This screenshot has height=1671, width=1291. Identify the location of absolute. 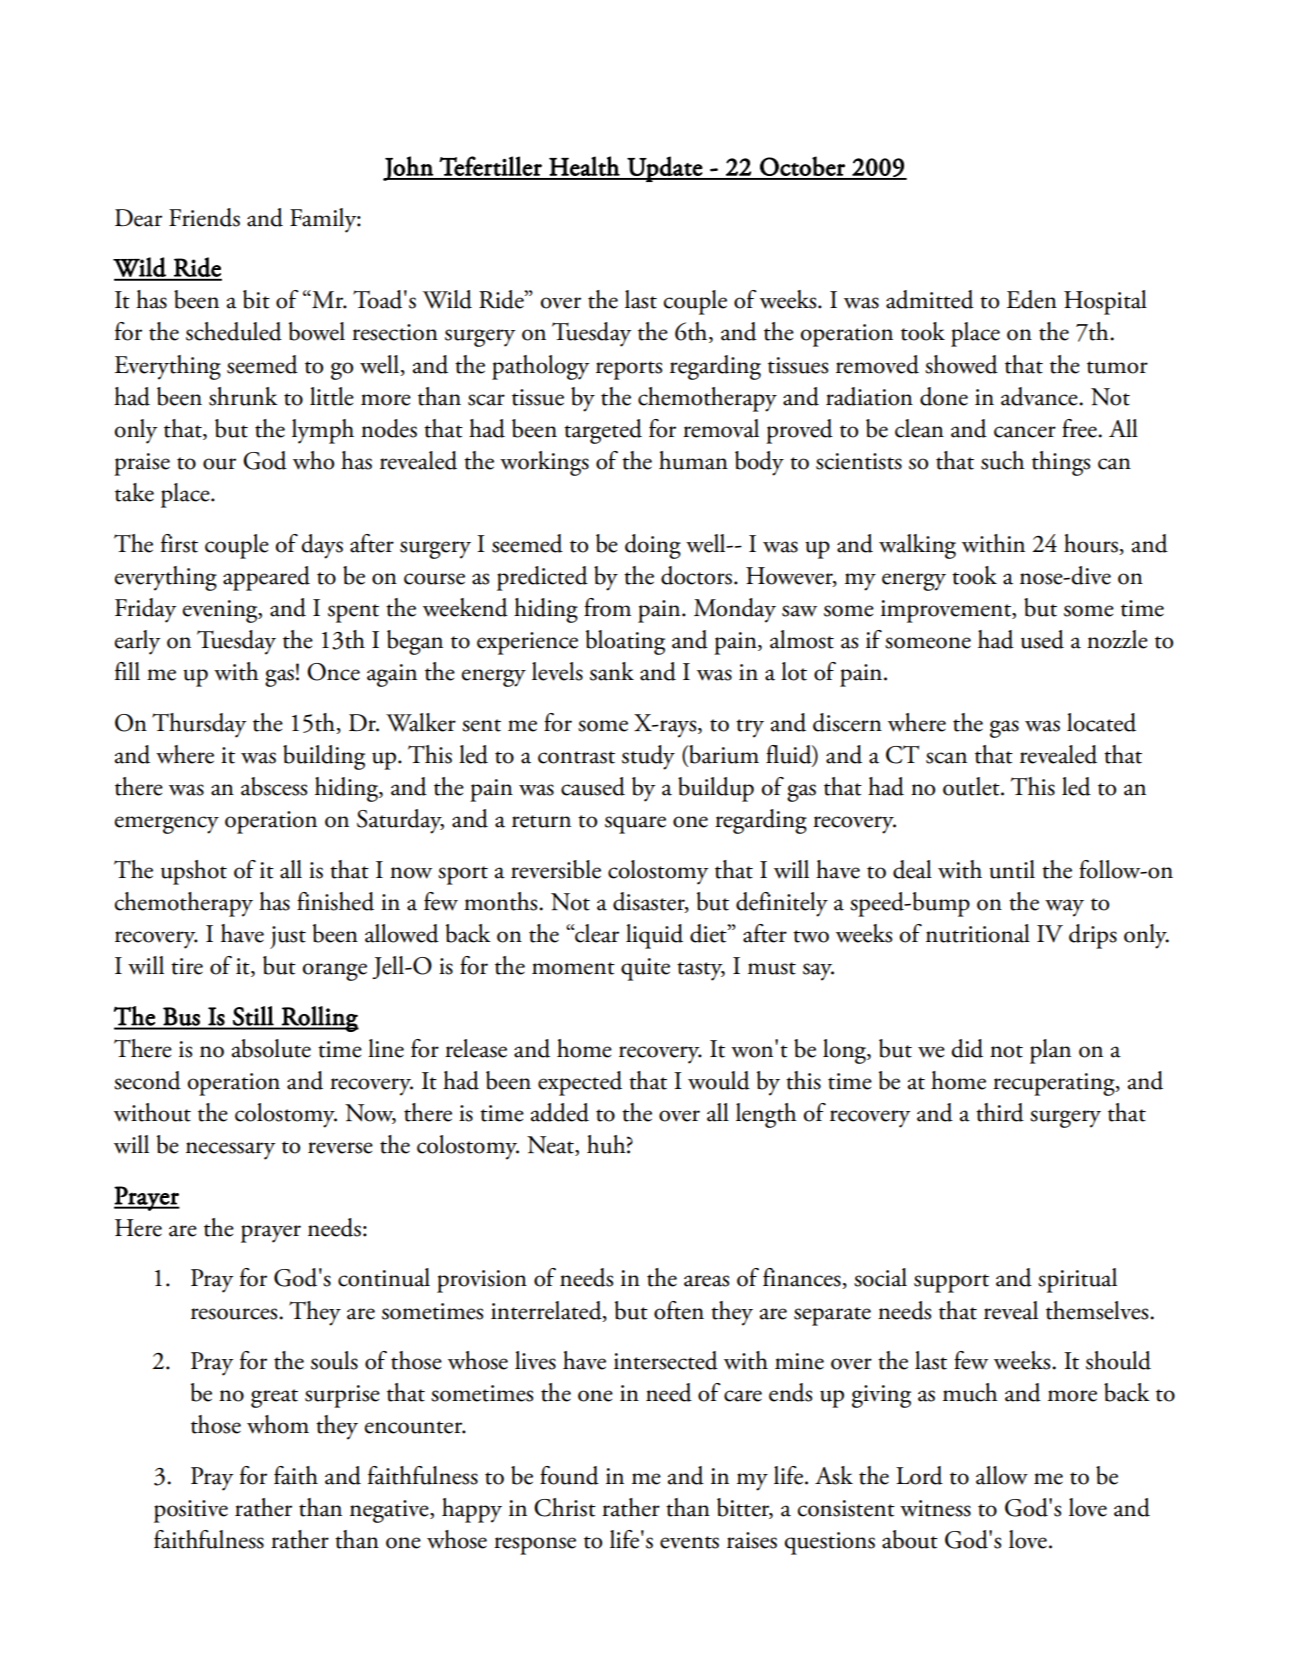
(271, 1048).
